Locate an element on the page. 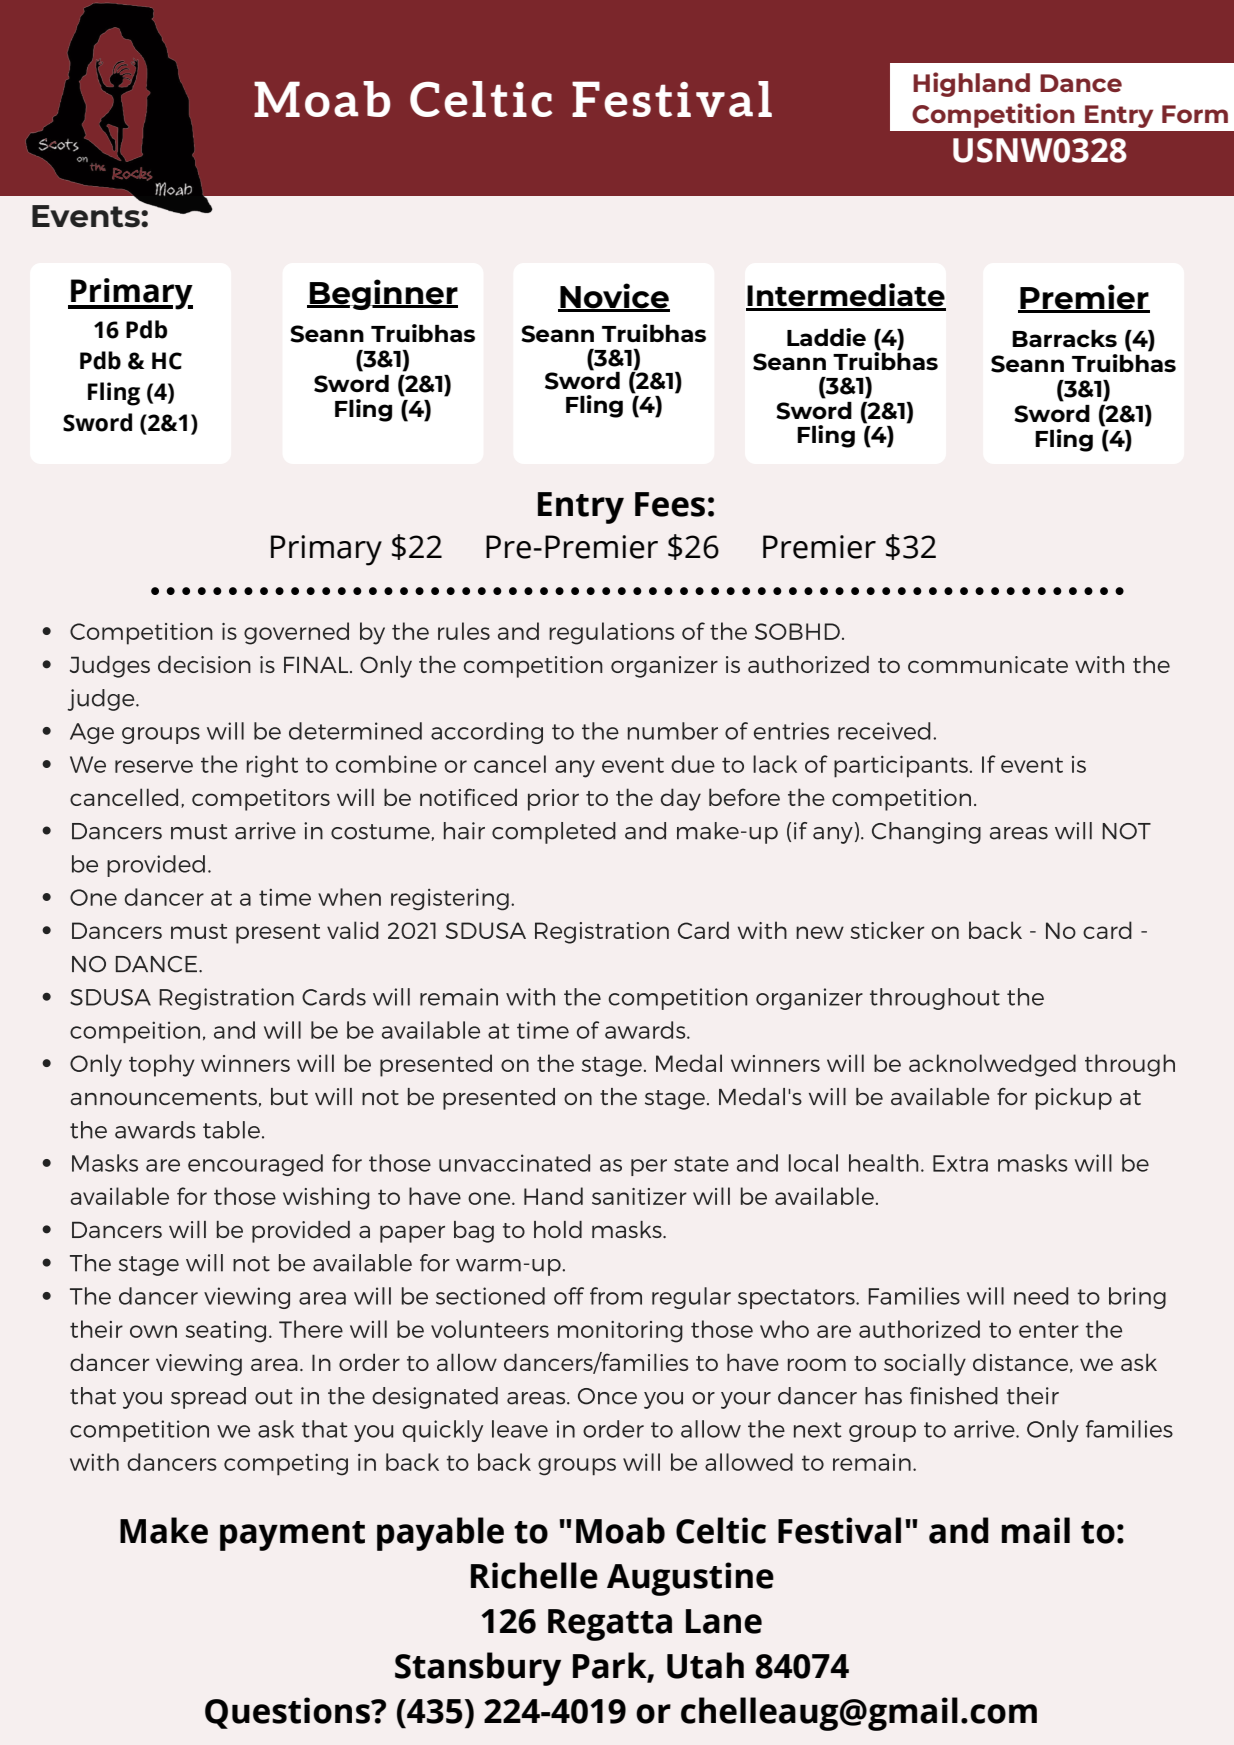  Changing is located at coordinates (926, 833).
